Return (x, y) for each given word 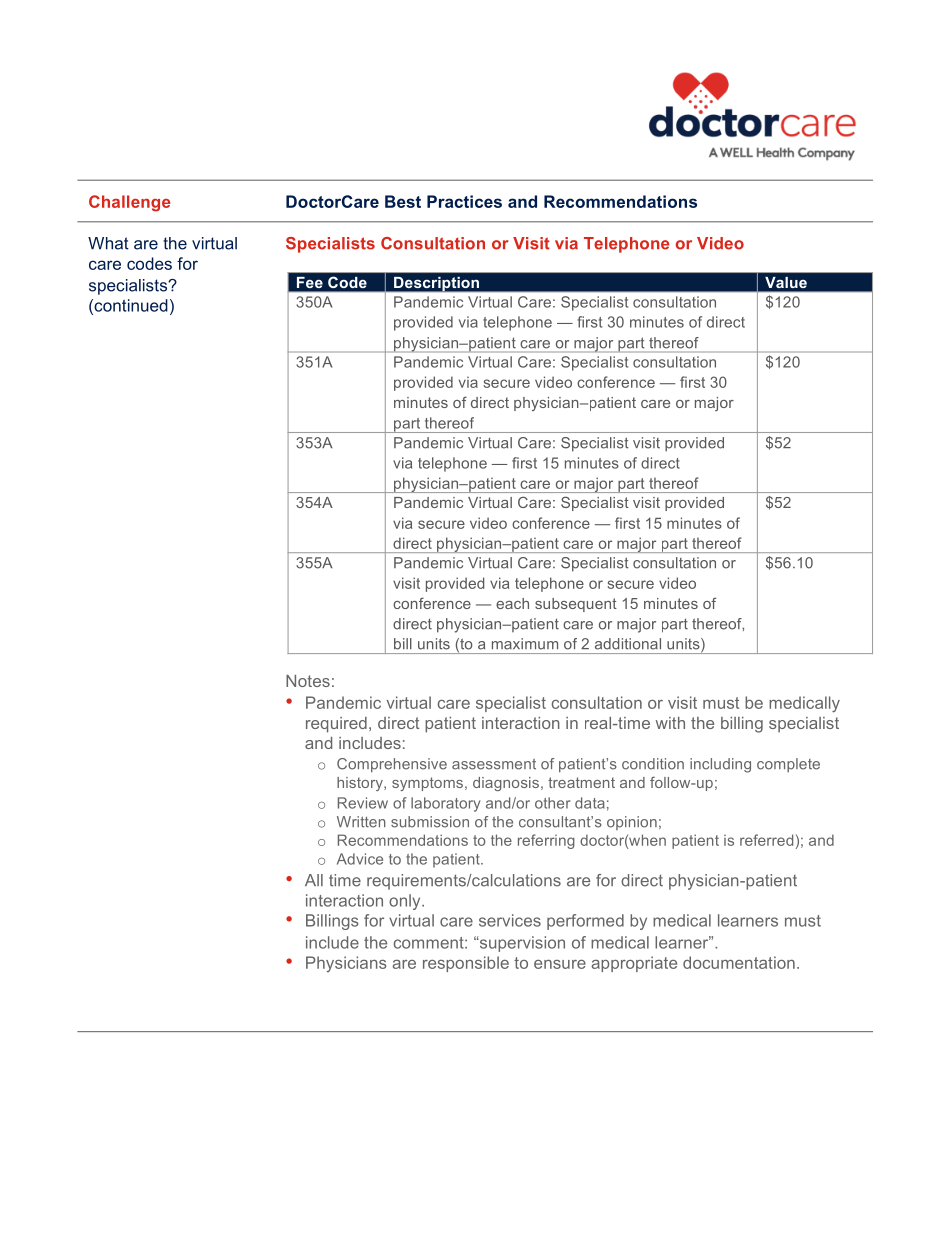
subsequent (576, 605)
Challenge (130, 203)
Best (403, 201)
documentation (739, 962)
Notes (308, 681)
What (108, 243)
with (670, 723)
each (512, 603)
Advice (360, 859)
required (336, 725)
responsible (466, 964)
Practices (464, 201)
